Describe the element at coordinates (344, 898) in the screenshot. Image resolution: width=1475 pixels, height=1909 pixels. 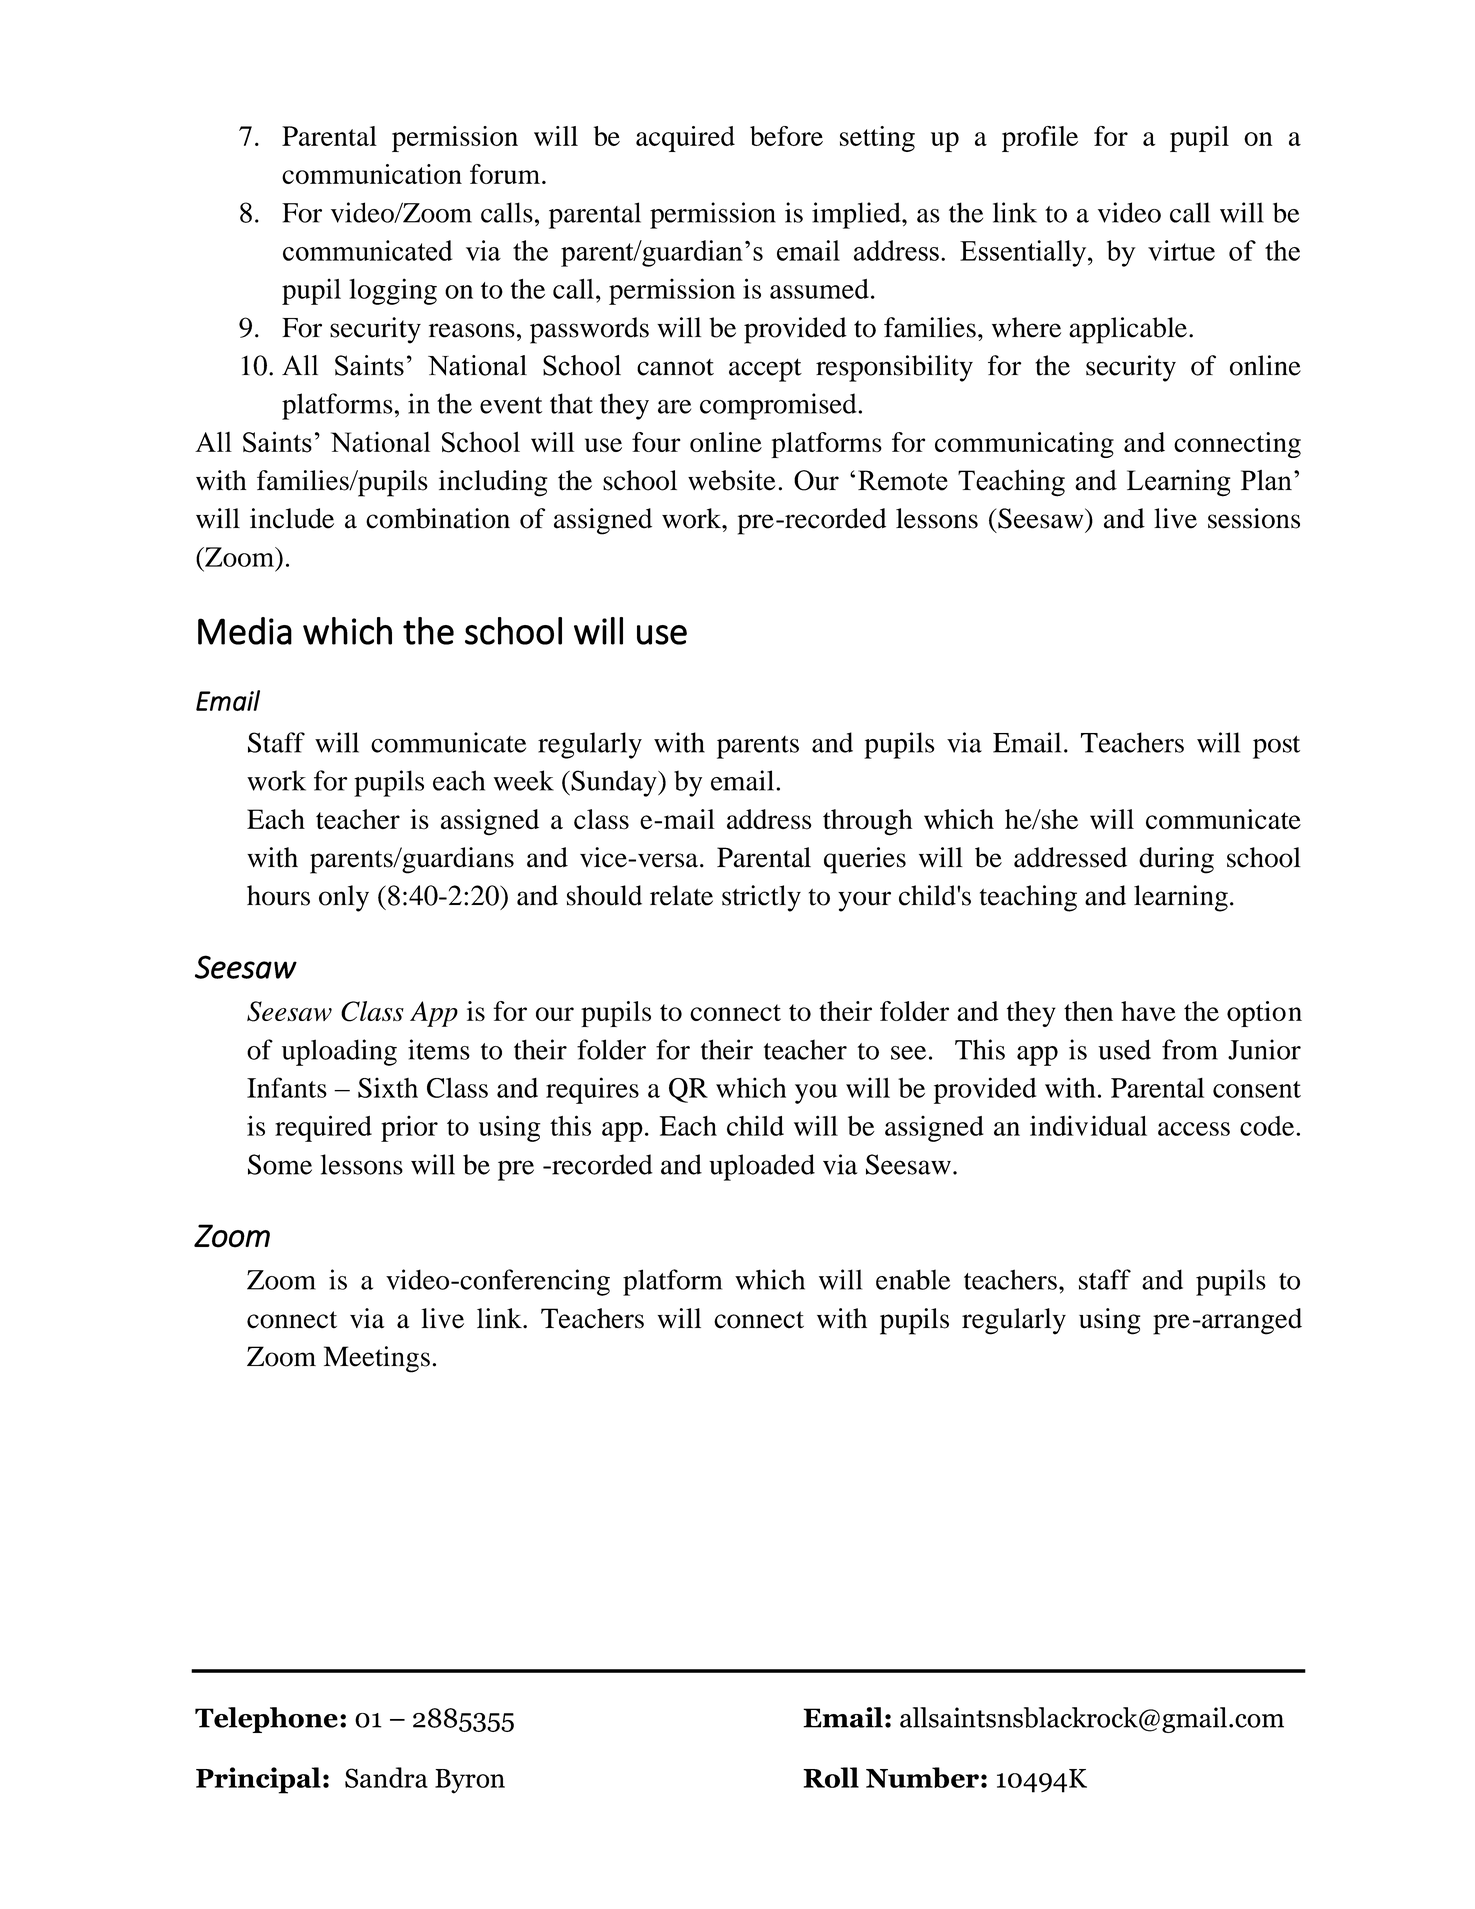
I see `only` at that location.
